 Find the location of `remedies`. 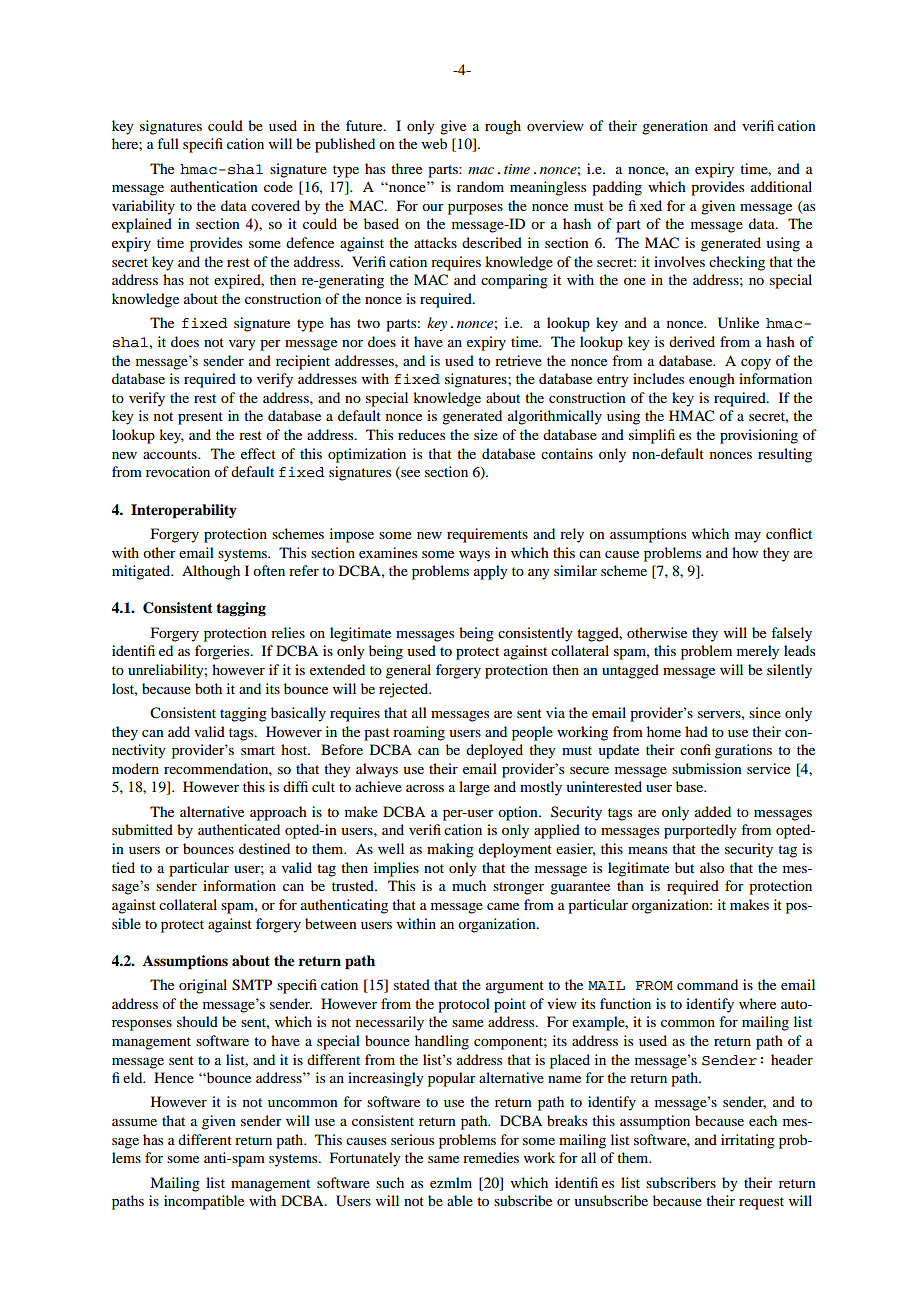

remedies is located at coordinates (491, 1157).
